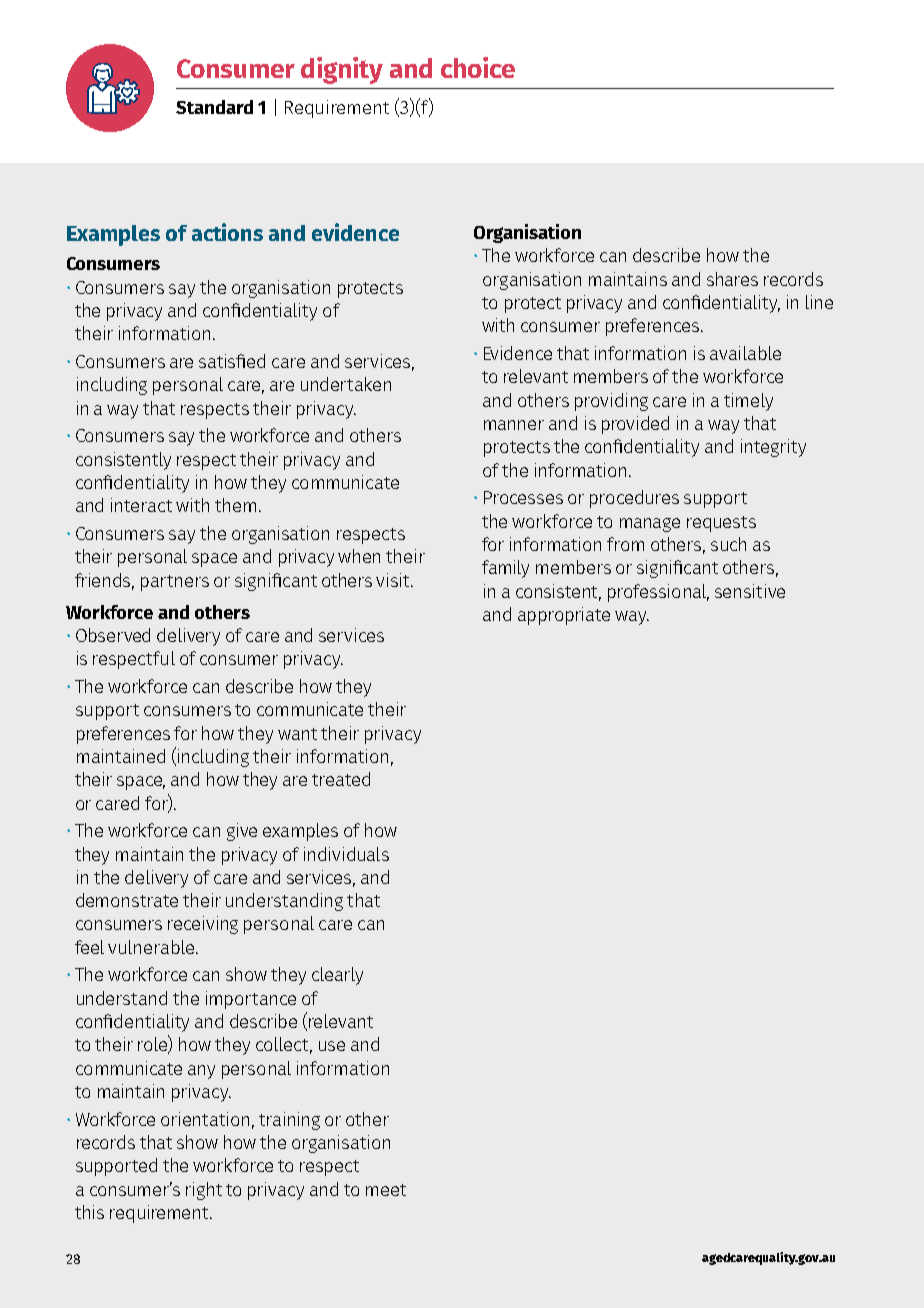 The height and width of the screenshot is (1308, 924). What do you see at coordinates (204, 1191) in the screenshot?
I see `right` at bounding box center [204, 1191].
